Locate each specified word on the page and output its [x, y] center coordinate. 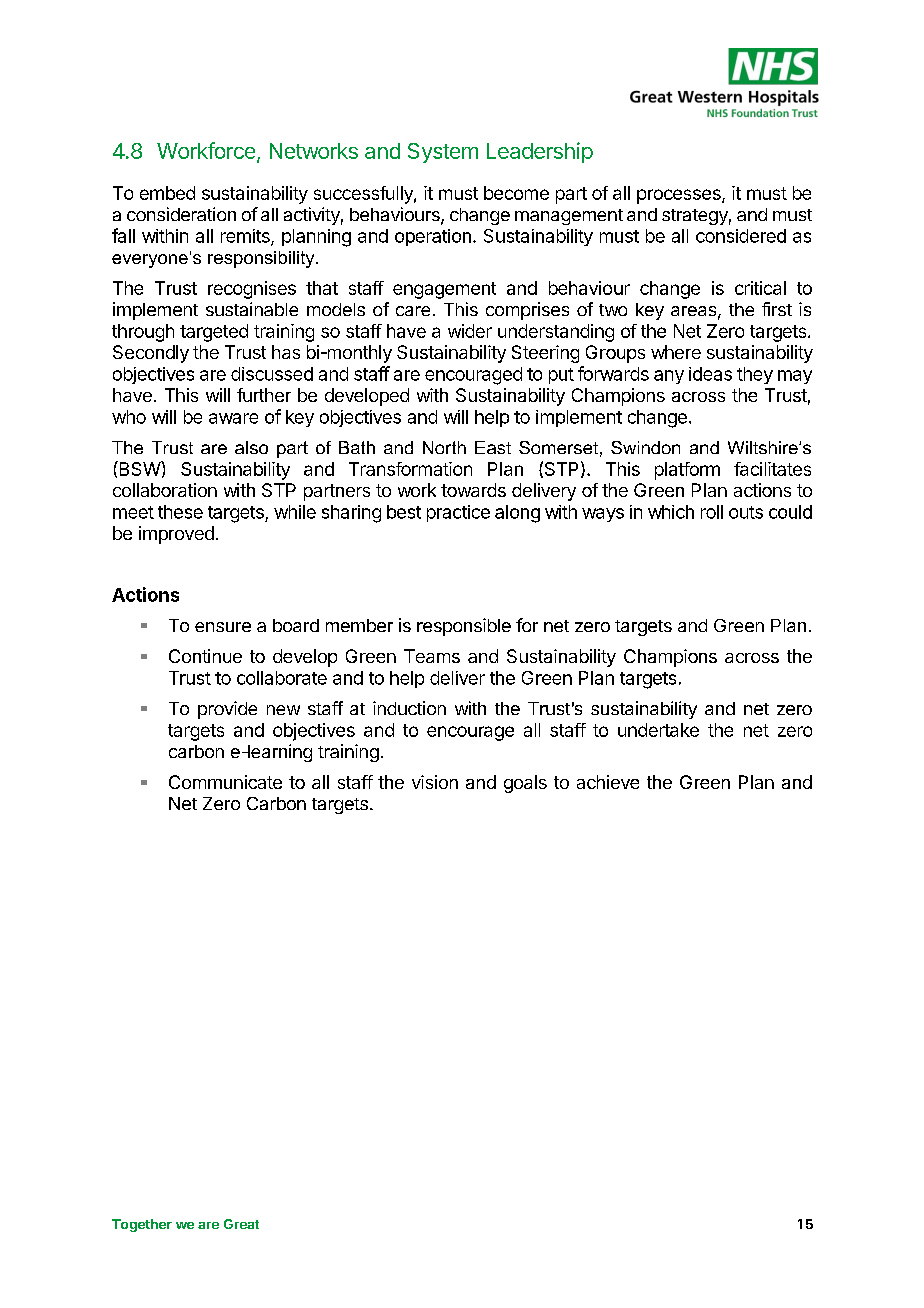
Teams [432, 656]
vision [435, 782]
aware [233, 418]
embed [167, 193]
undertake [658, 730]
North [444, 447]
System [443, 153]
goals [525, 784]
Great [241, 1224]
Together [142, 1225]
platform [687, 471]
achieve [608, 782]
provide [227, 710]
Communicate [225, 782]
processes [680, 196]
